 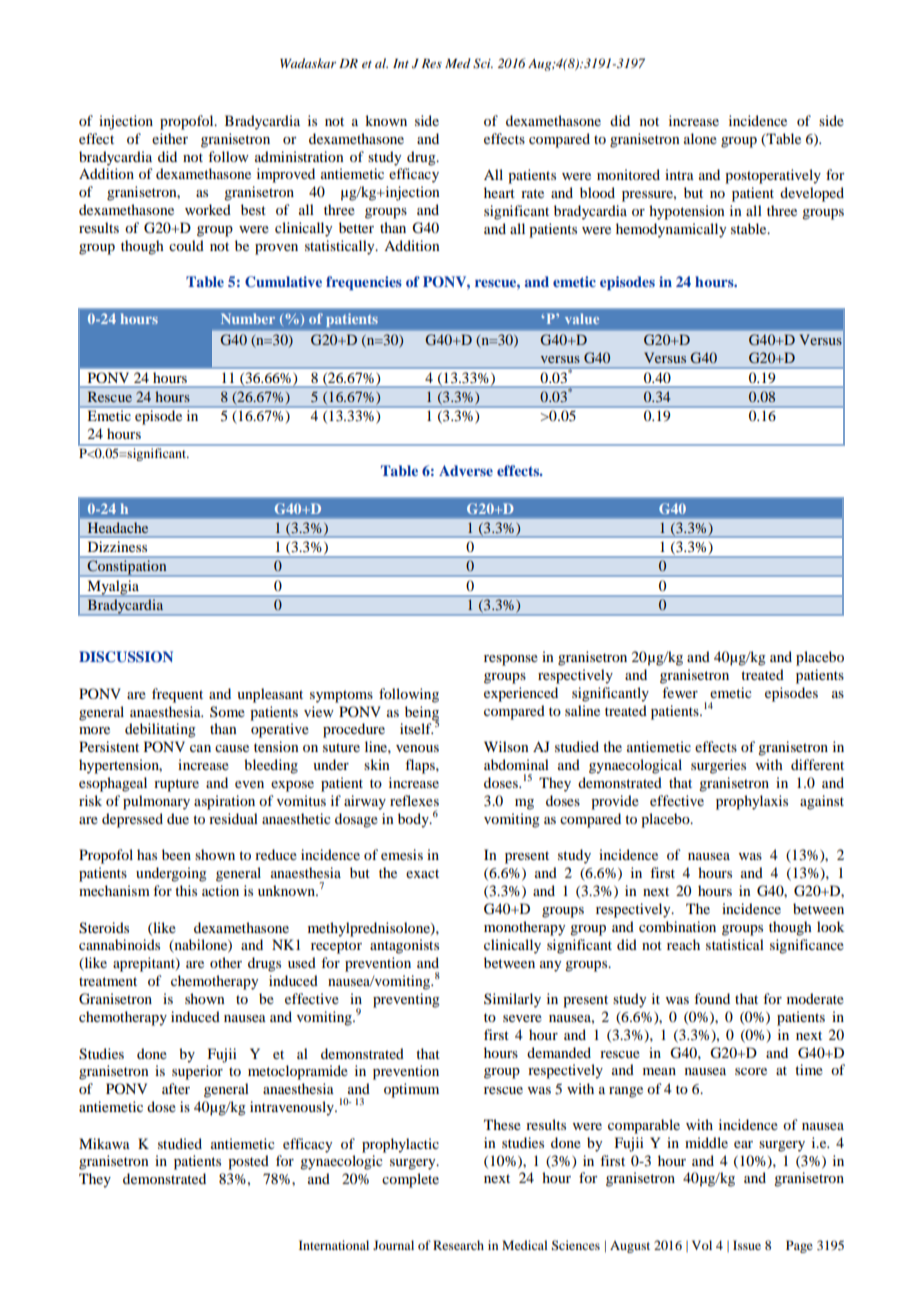 I want to click on heart, so click(x=499, y=192).
